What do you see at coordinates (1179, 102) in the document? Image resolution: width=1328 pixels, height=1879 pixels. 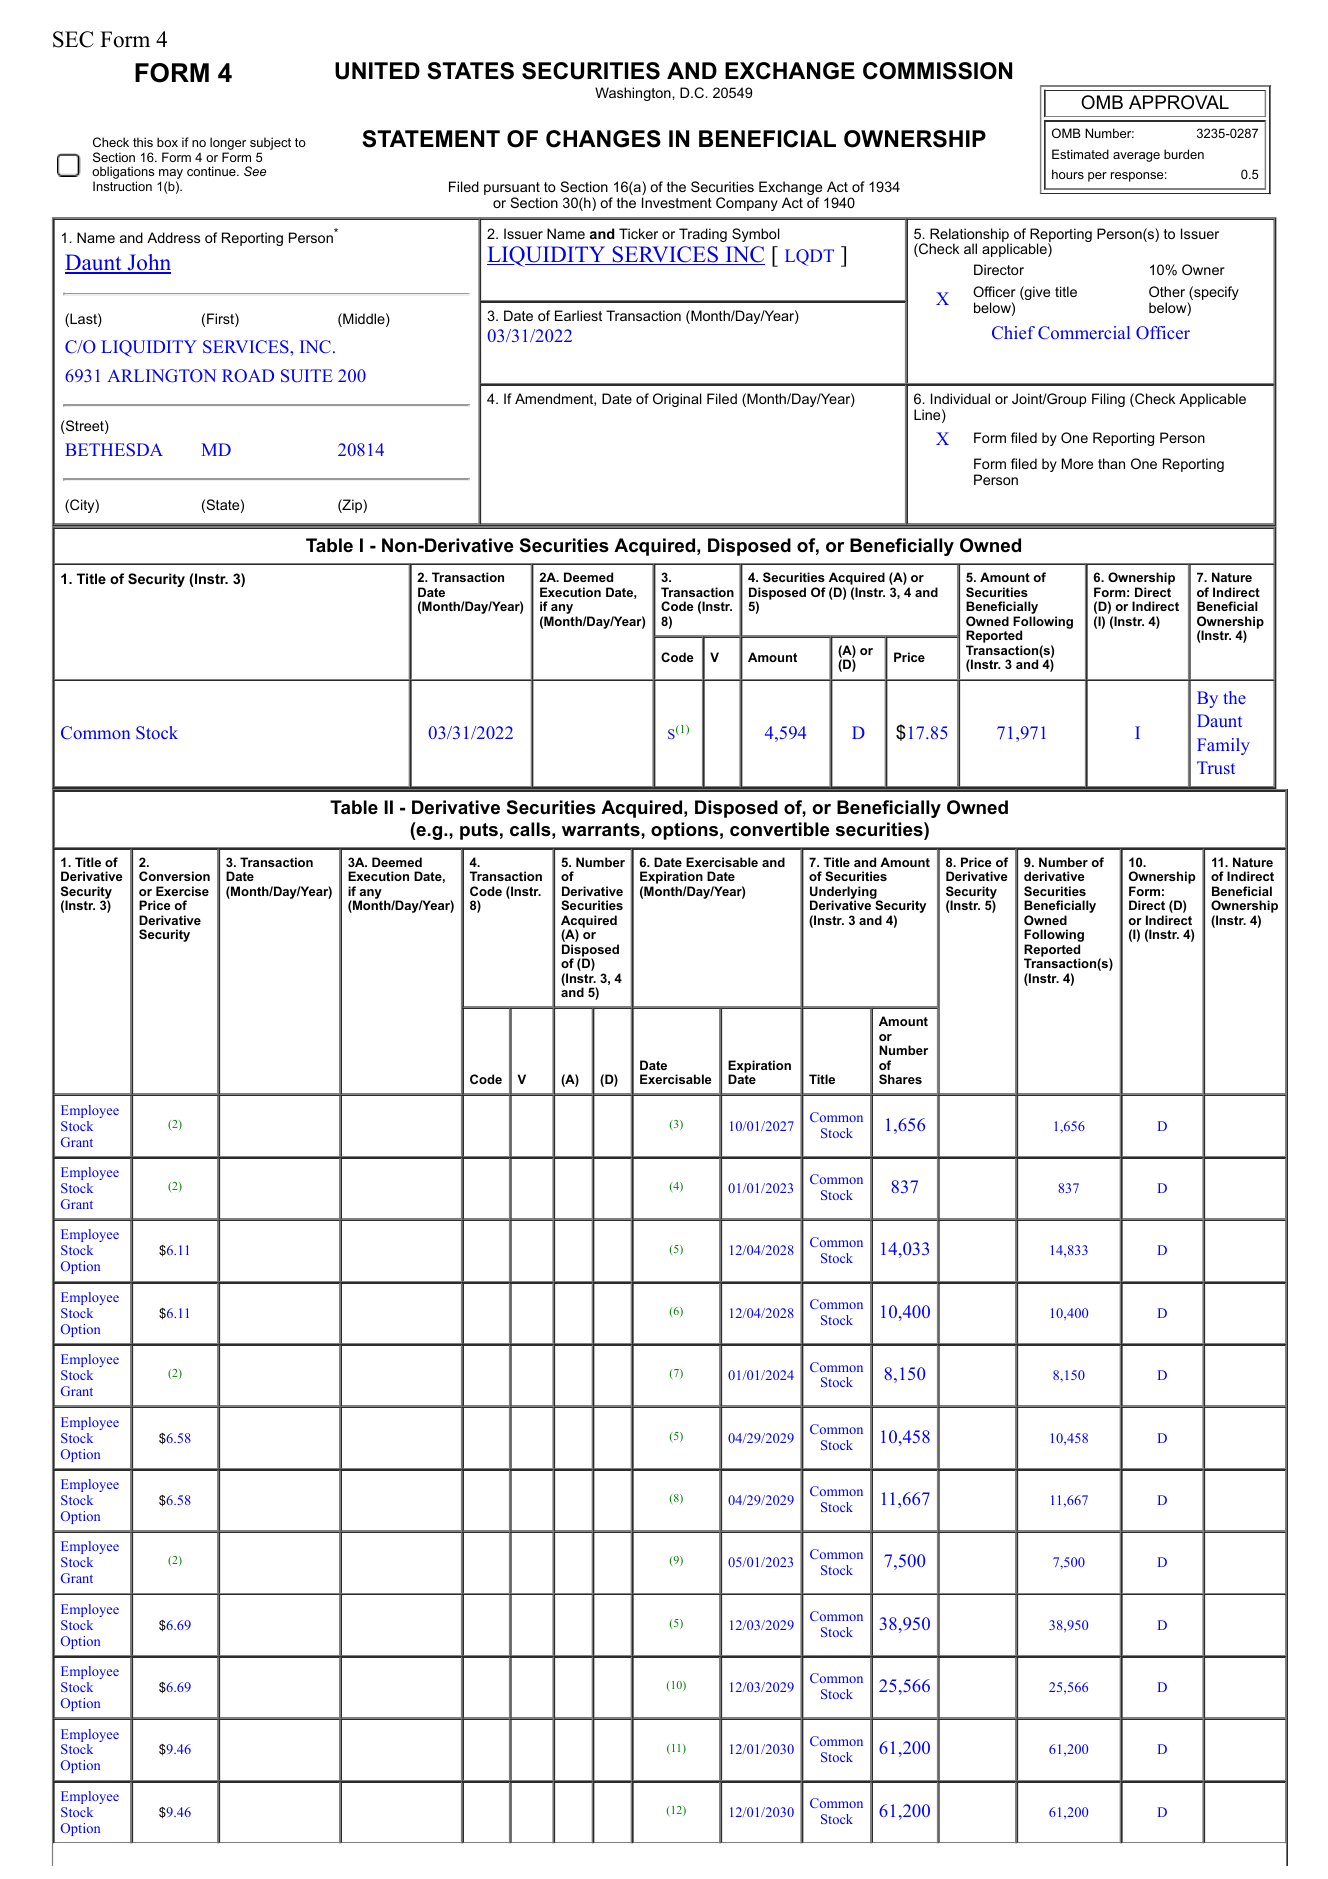 I see `APPROVAL` at bounding box center [1179, 102].
